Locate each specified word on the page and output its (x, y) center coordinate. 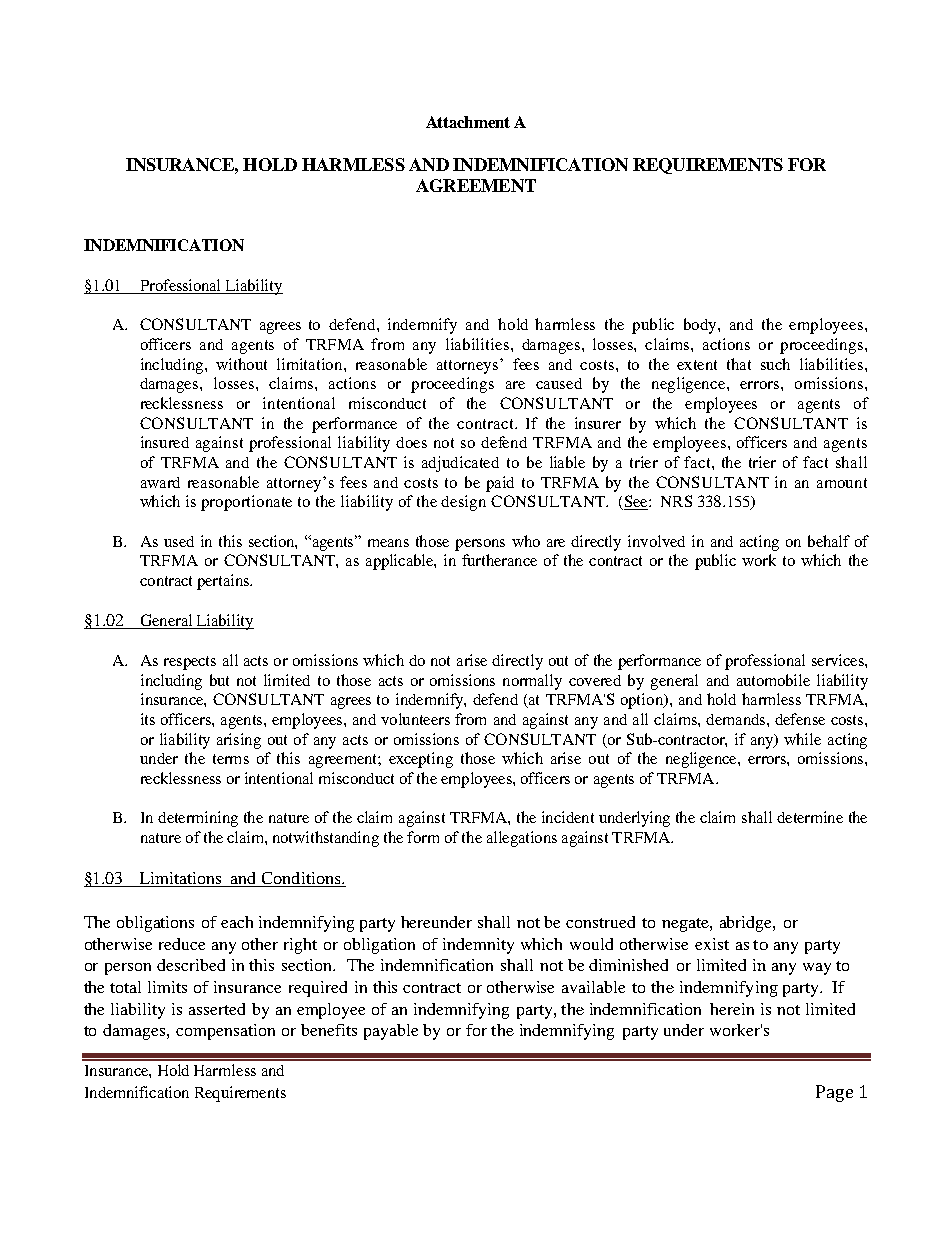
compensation (225, 1032)
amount (842, 483)
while (802, 739)
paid (500, 484)
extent (697, 365)
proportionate (246, 503)
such (775, 364)
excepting (421, 760)
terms (231, 759)
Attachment (468, 122)
